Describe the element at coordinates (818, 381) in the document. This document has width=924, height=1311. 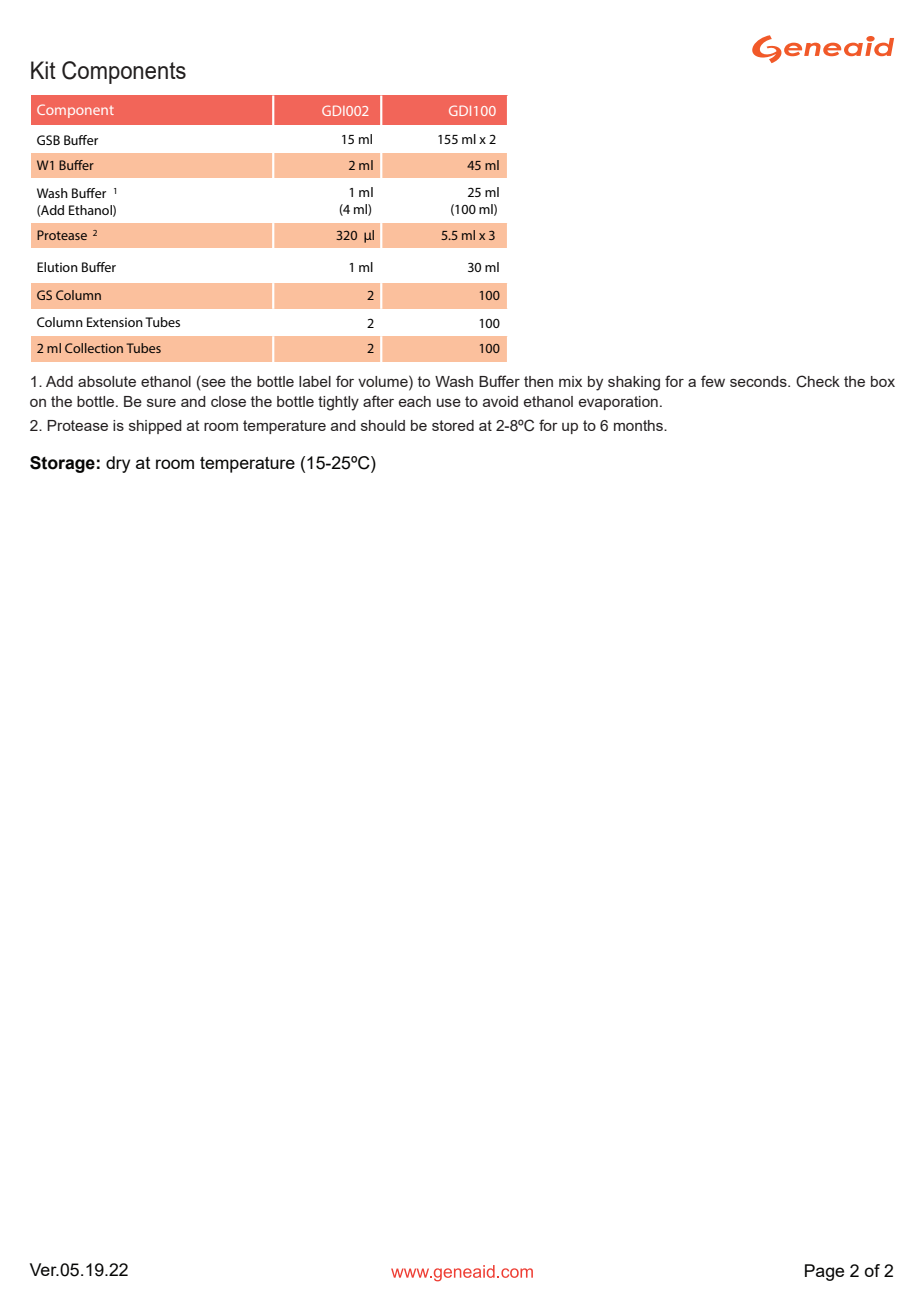
I see `Check` at that location.
